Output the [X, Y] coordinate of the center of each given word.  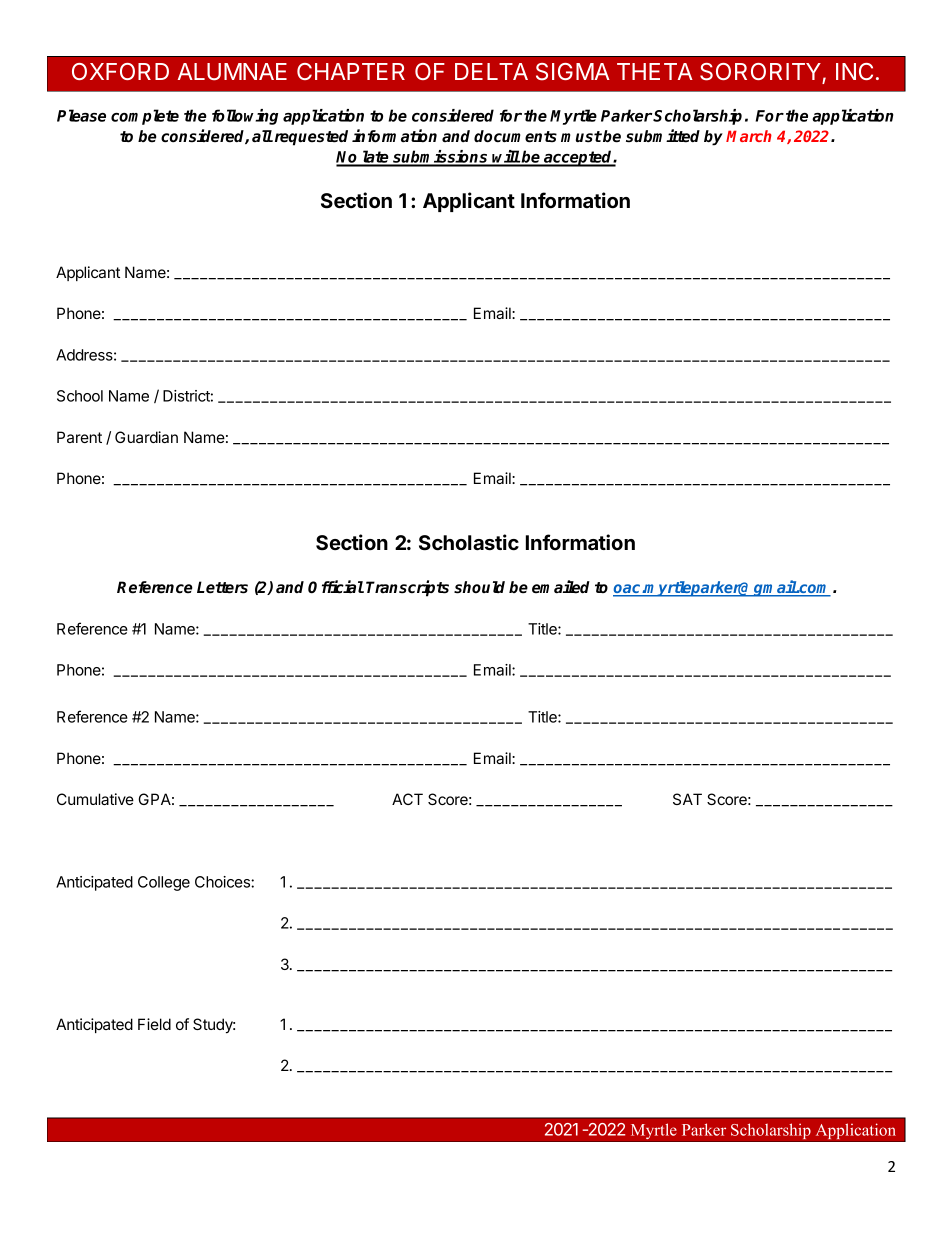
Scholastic [469, 542]
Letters [222, 587]
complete [145, 117]
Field [154, 1024]
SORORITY [761, 73]
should [479, 587]
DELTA [491, 71]
